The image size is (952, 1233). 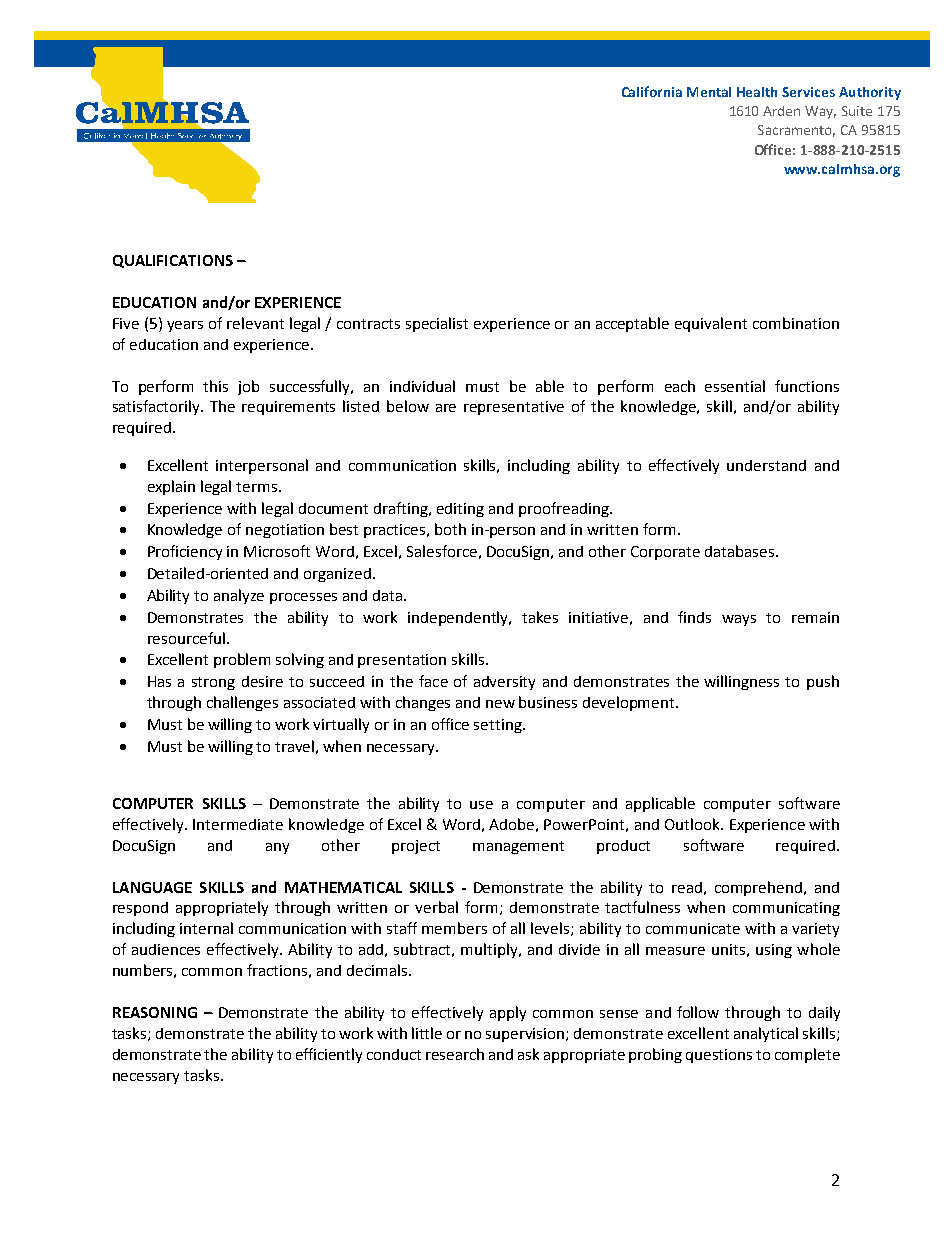 I want to click on Arden, so click(x=781, y=111).
